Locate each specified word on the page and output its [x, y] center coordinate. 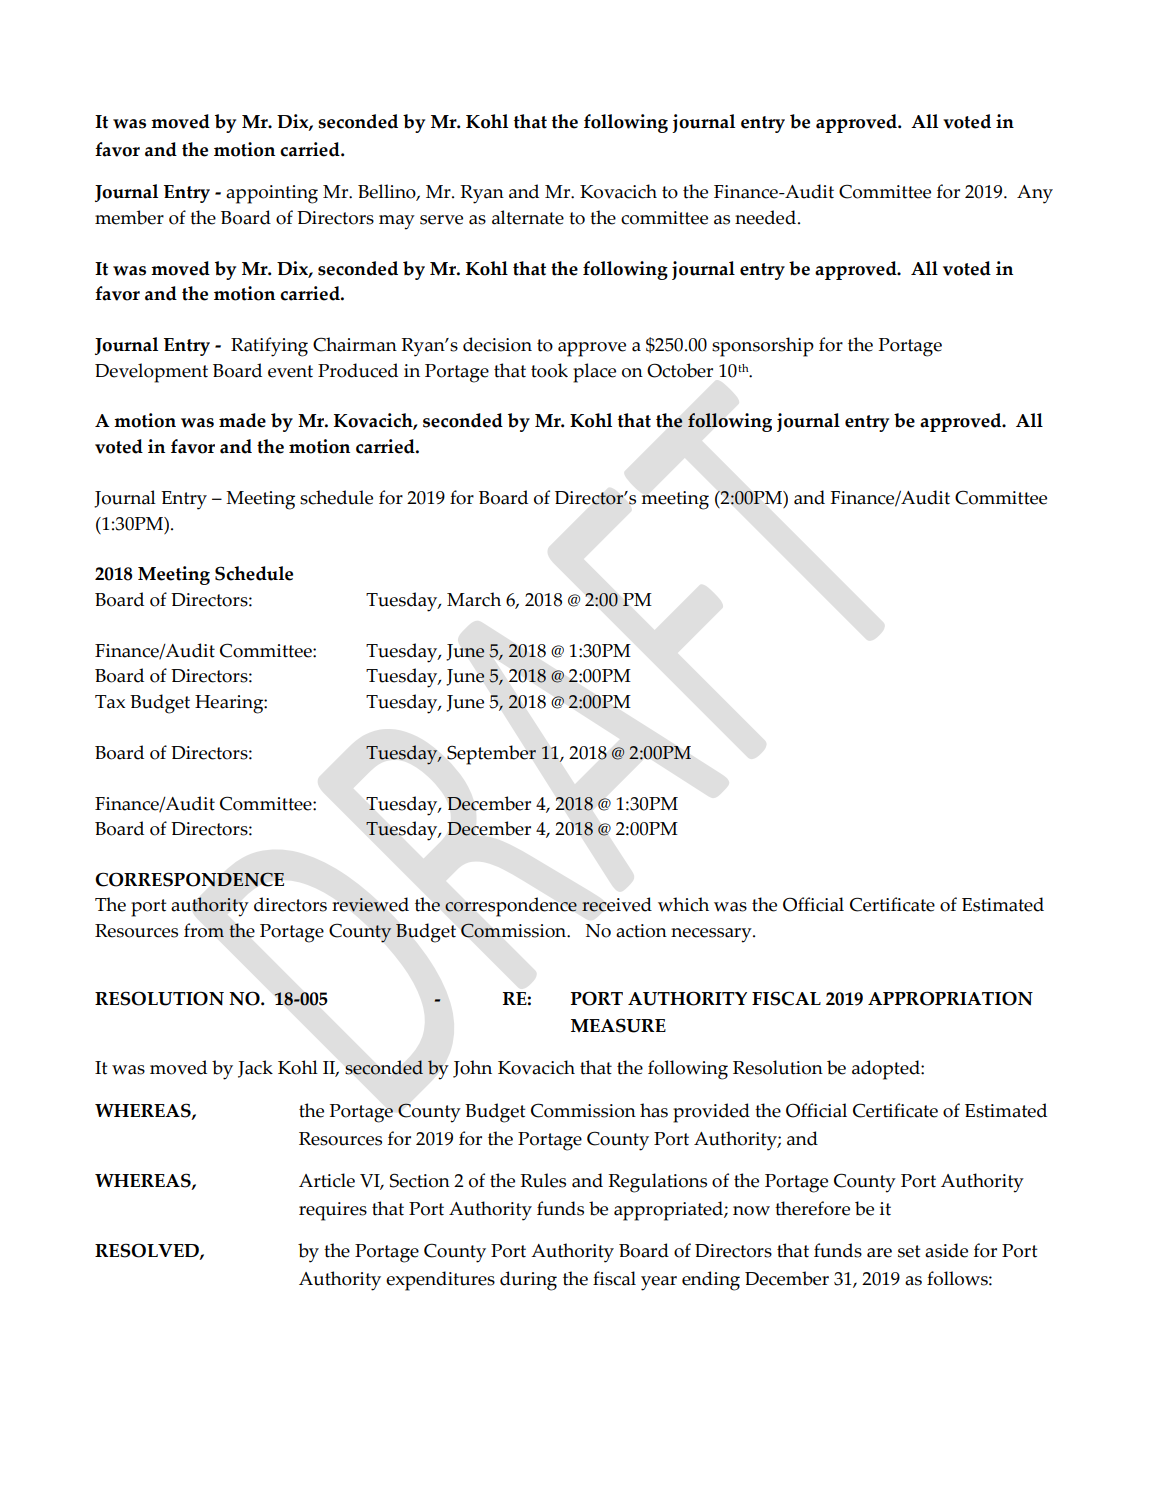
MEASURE [618, 1025]
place [594, 373]
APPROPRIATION [950, 998]
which [683, 904]
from [204, 930]
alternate [528, 217]
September [491, 755]
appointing [272, 194]
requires [333, 1211]
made [242, 420]
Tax [110, 702]
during [528, 1281]
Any [1035, 194]
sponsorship [763, 347]
